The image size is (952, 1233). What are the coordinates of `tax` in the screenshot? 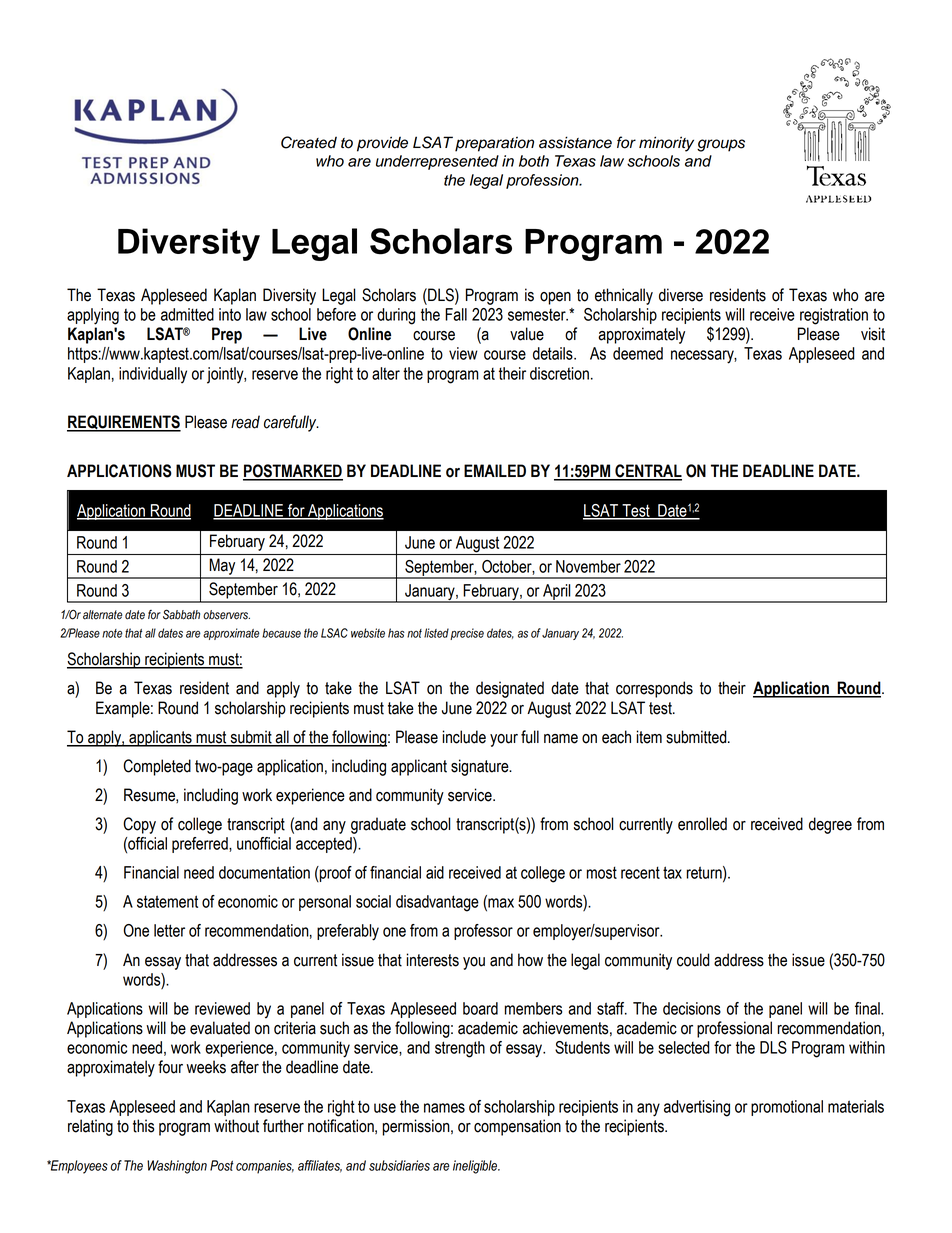 It's located at (672, 872).
